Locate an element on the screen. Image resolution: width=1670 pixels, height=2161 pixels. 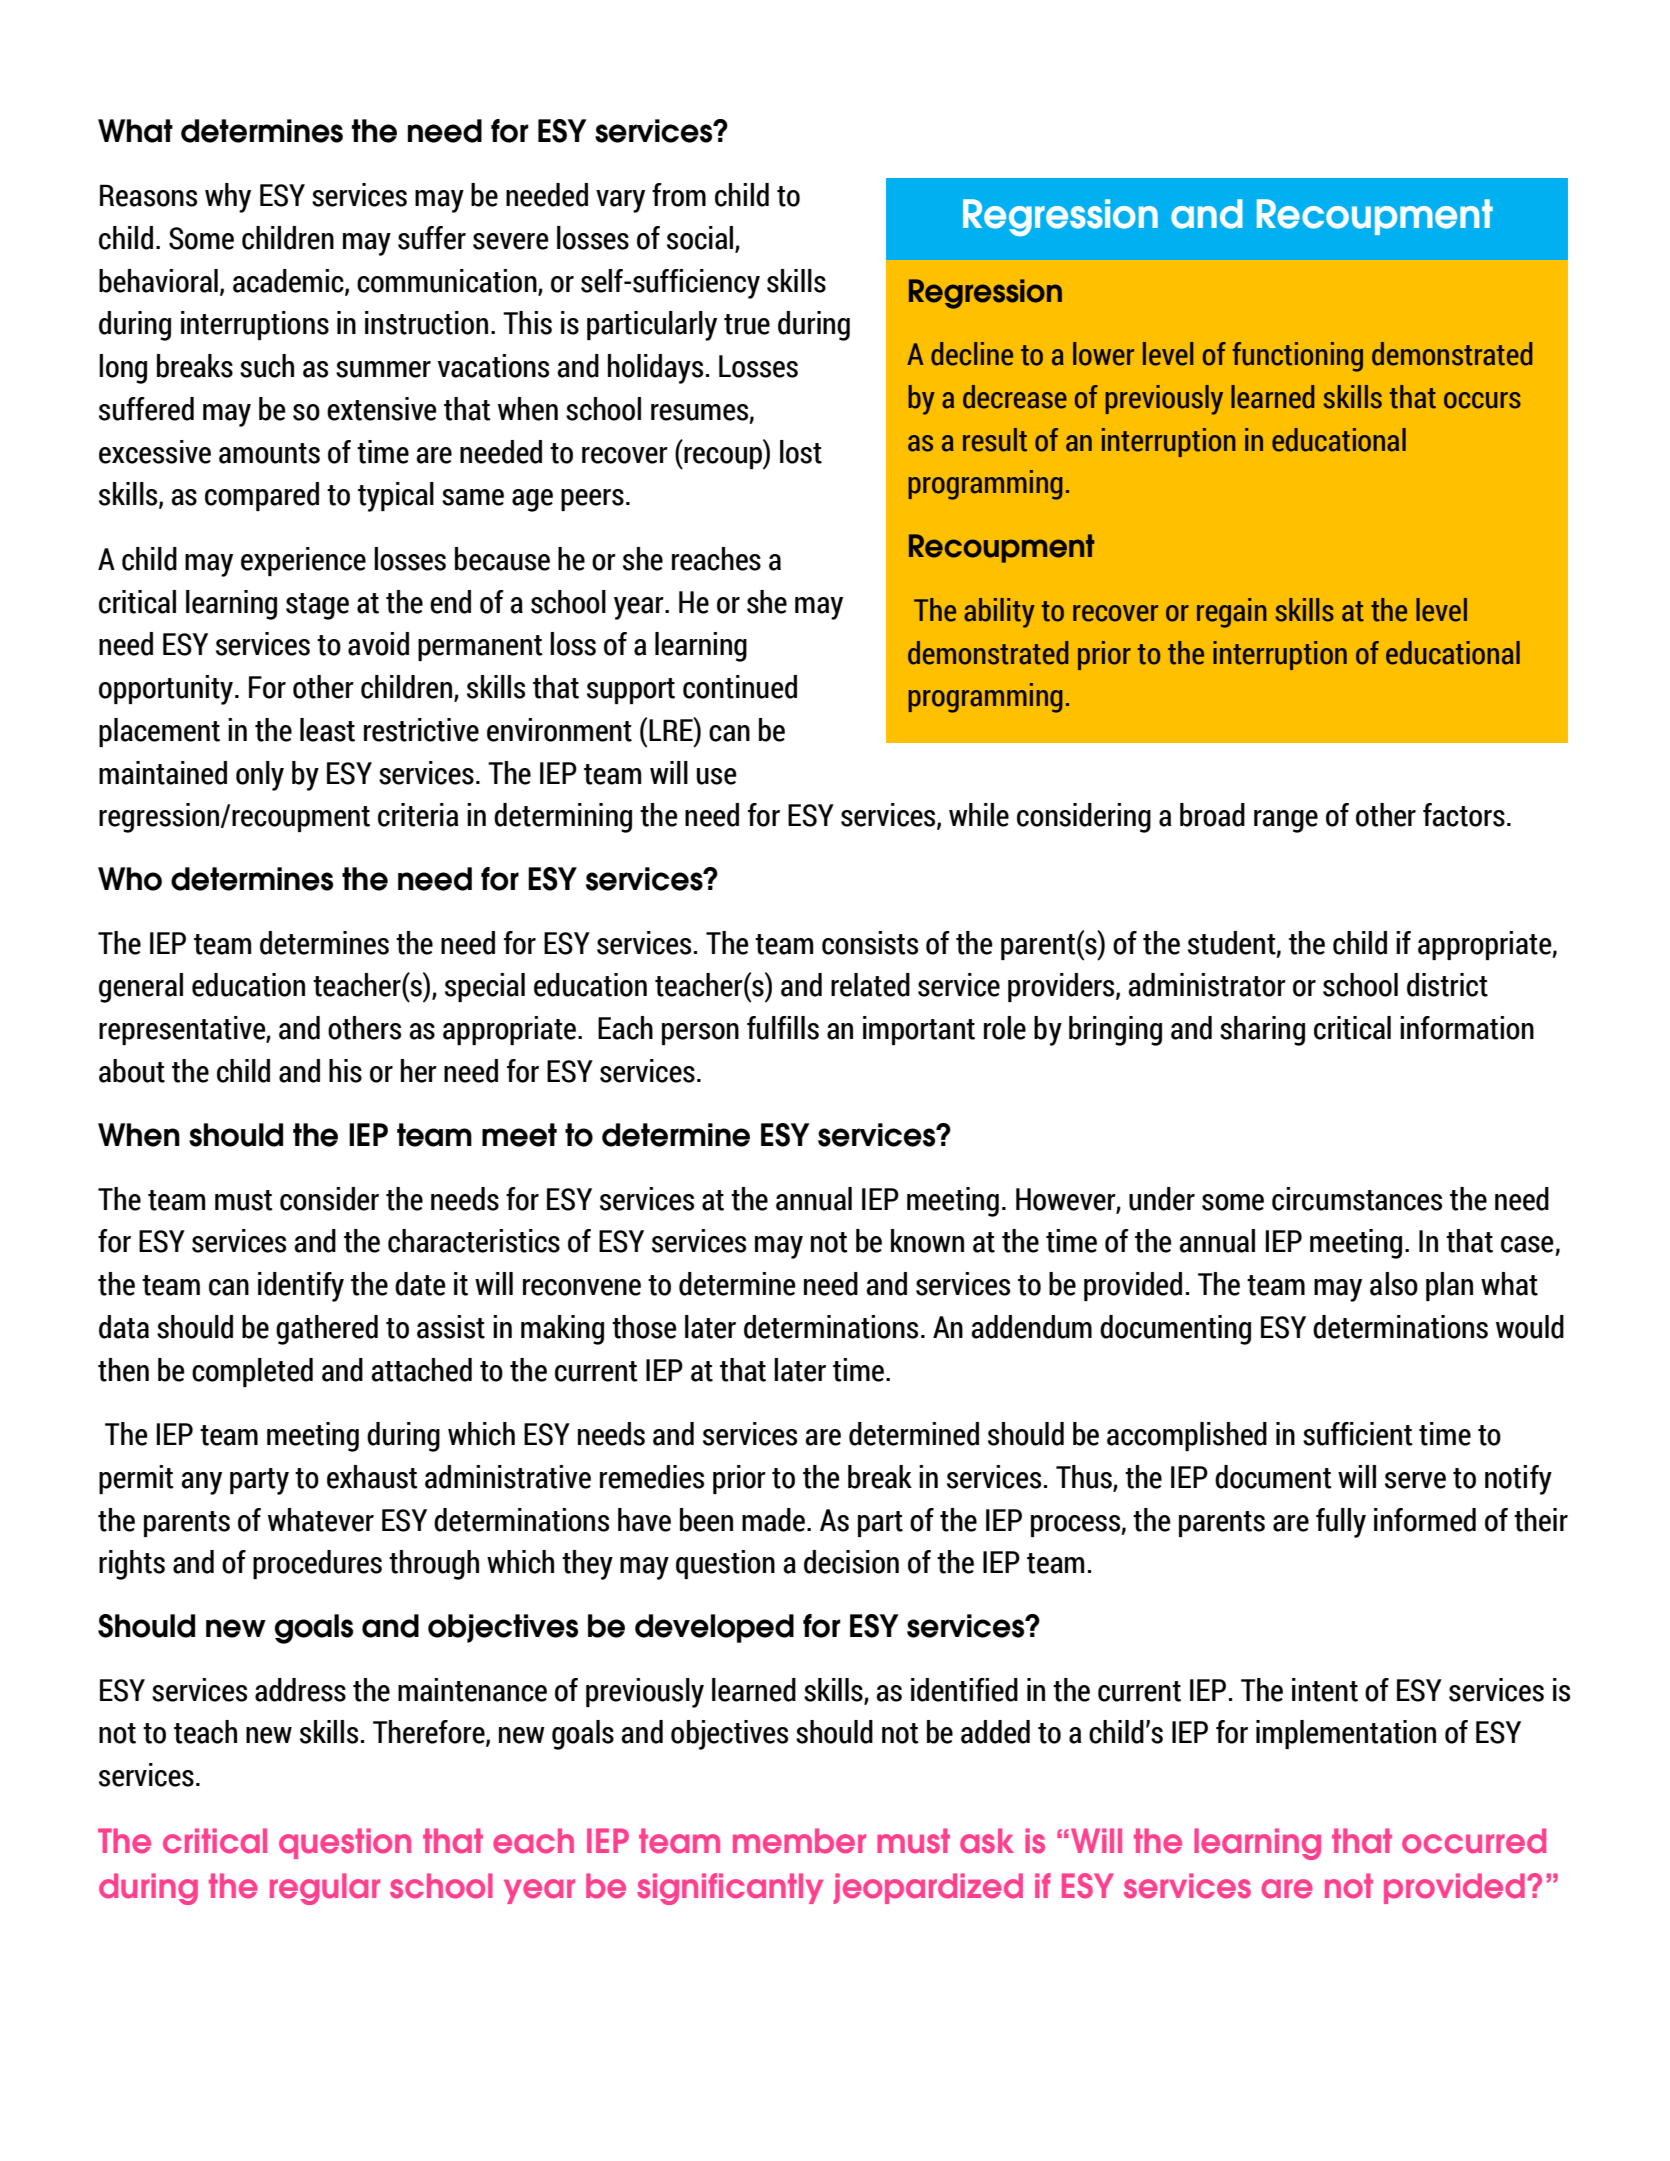
information is located at coordinates (1467, 1028).
